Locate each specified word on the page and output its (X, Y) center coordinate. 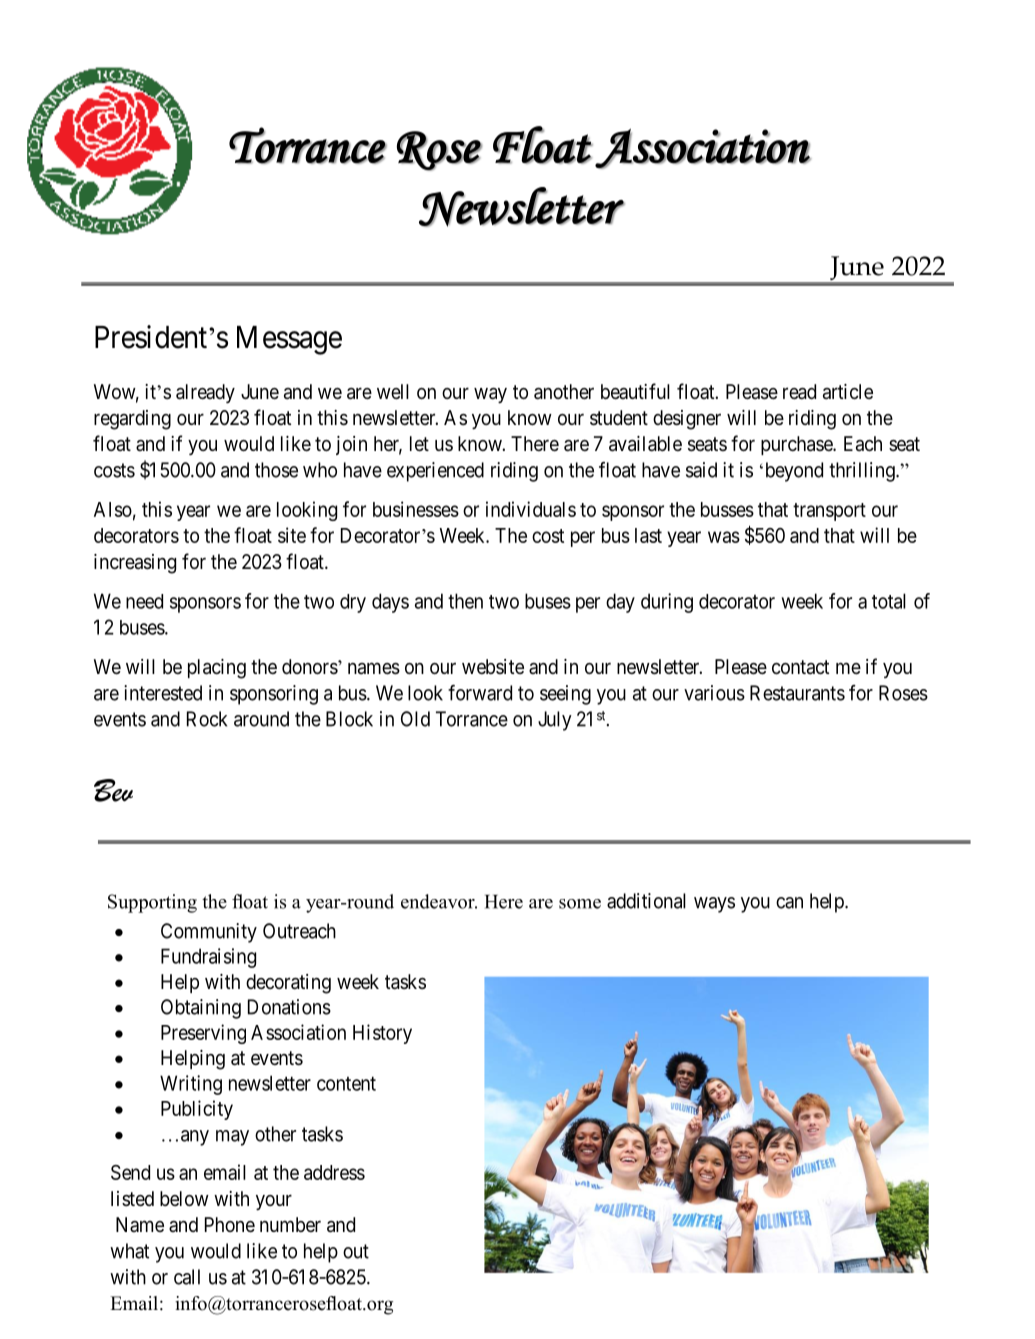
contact (800, 667)
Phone (230, 1224)
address (334, 1172)
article (848, 392)
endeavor (439, 901)
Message (289, 340)
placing (217, 669)
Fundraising (208, 958)
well (393, 391)
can (789, 903)
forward (480, 693)
